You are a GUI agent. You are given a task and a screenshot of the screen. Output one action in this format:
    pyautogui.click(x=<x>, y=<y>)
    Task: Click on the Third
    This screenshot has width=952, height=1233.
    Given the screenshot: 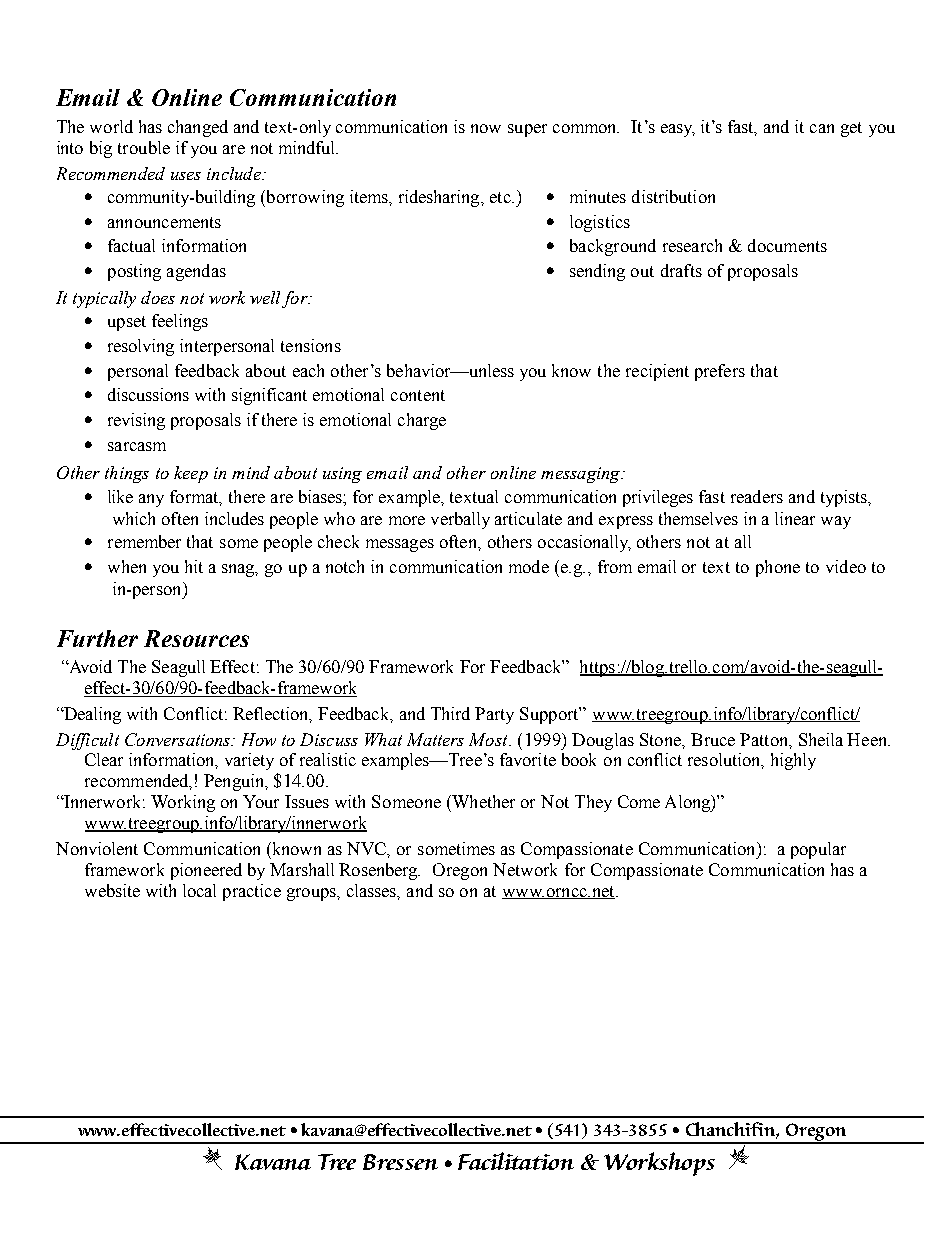 What is the action you would take?
    pyautogui.click(x=450, y=713)
